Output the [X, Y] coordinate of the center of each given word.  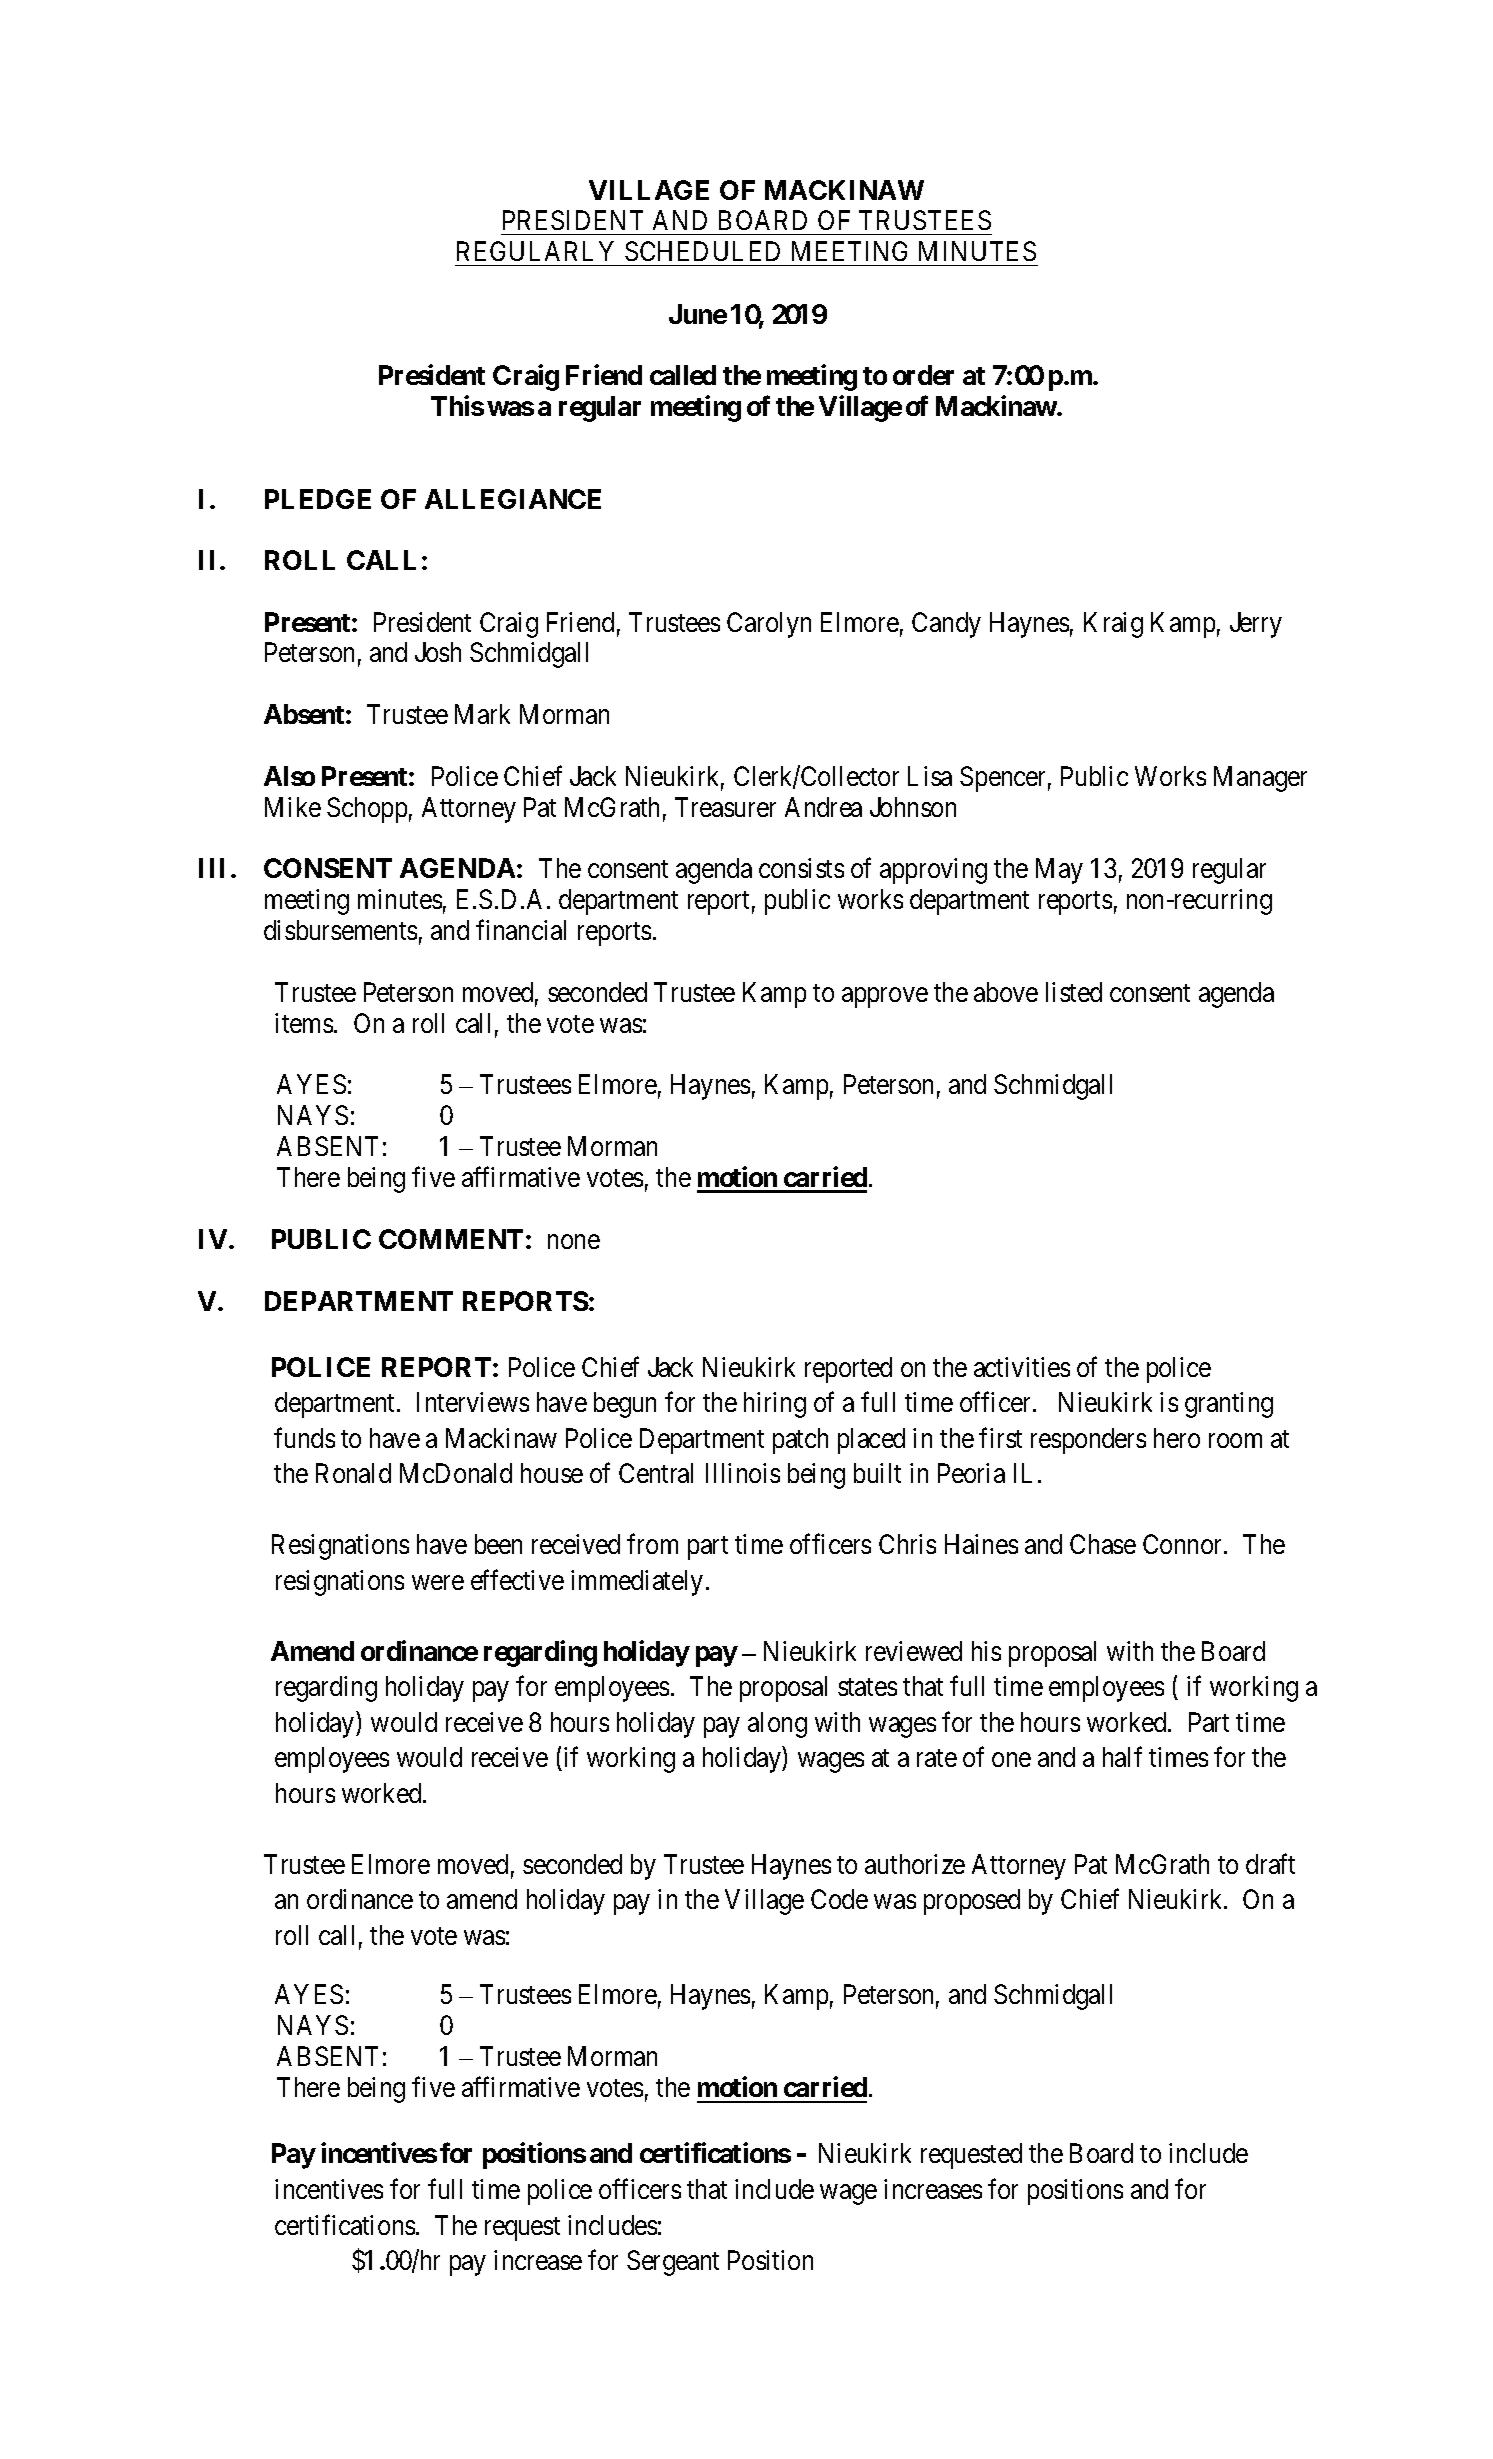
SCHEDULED [702, 251]
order [923, 375]
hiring [775, 1405]
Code [839, 1899]
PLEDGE [318, 499]
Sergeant [673, 2263]
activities [1022, 1367]
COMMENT [451, 1239]
